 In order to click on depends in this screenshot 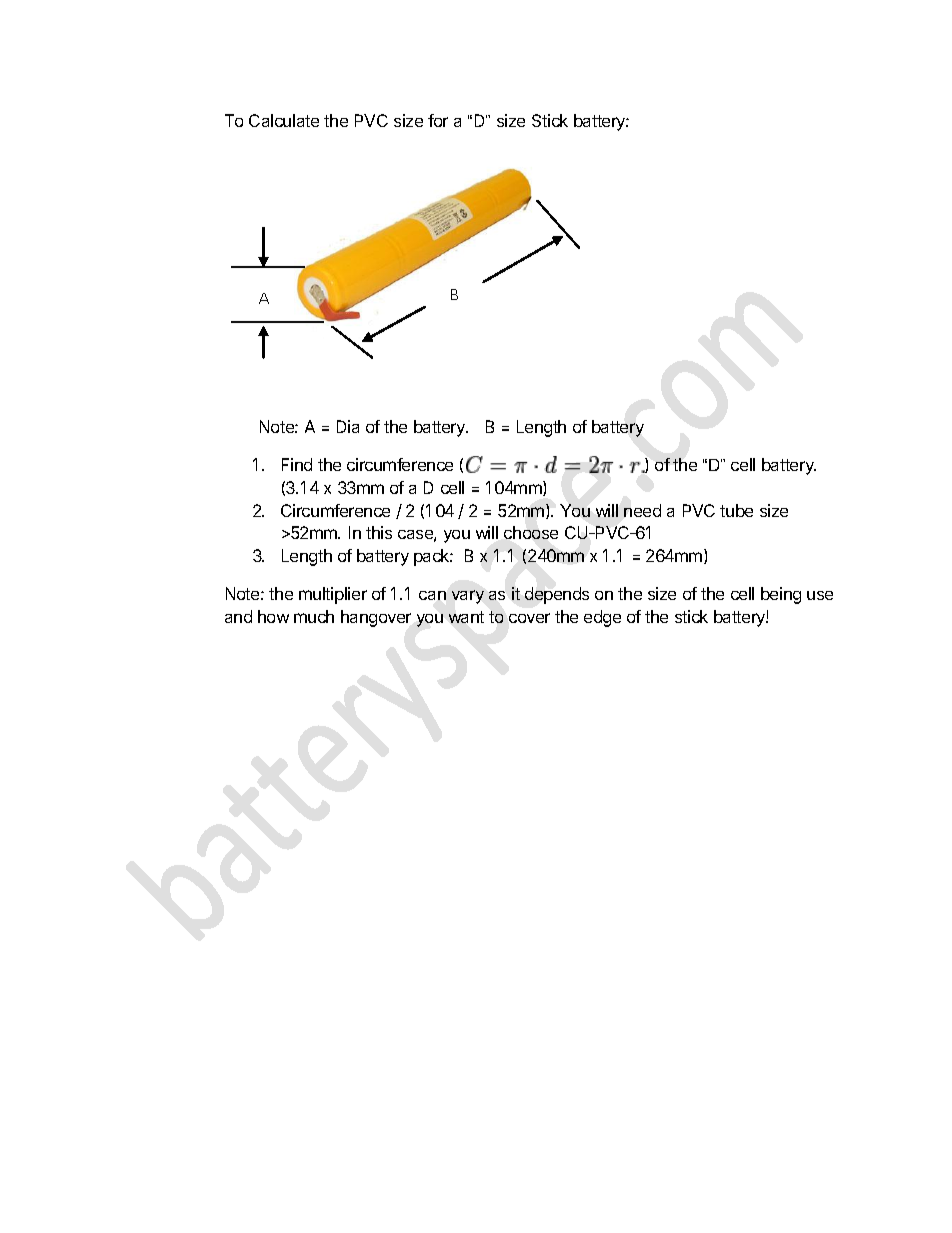, I will do `click(557, 595)`.
